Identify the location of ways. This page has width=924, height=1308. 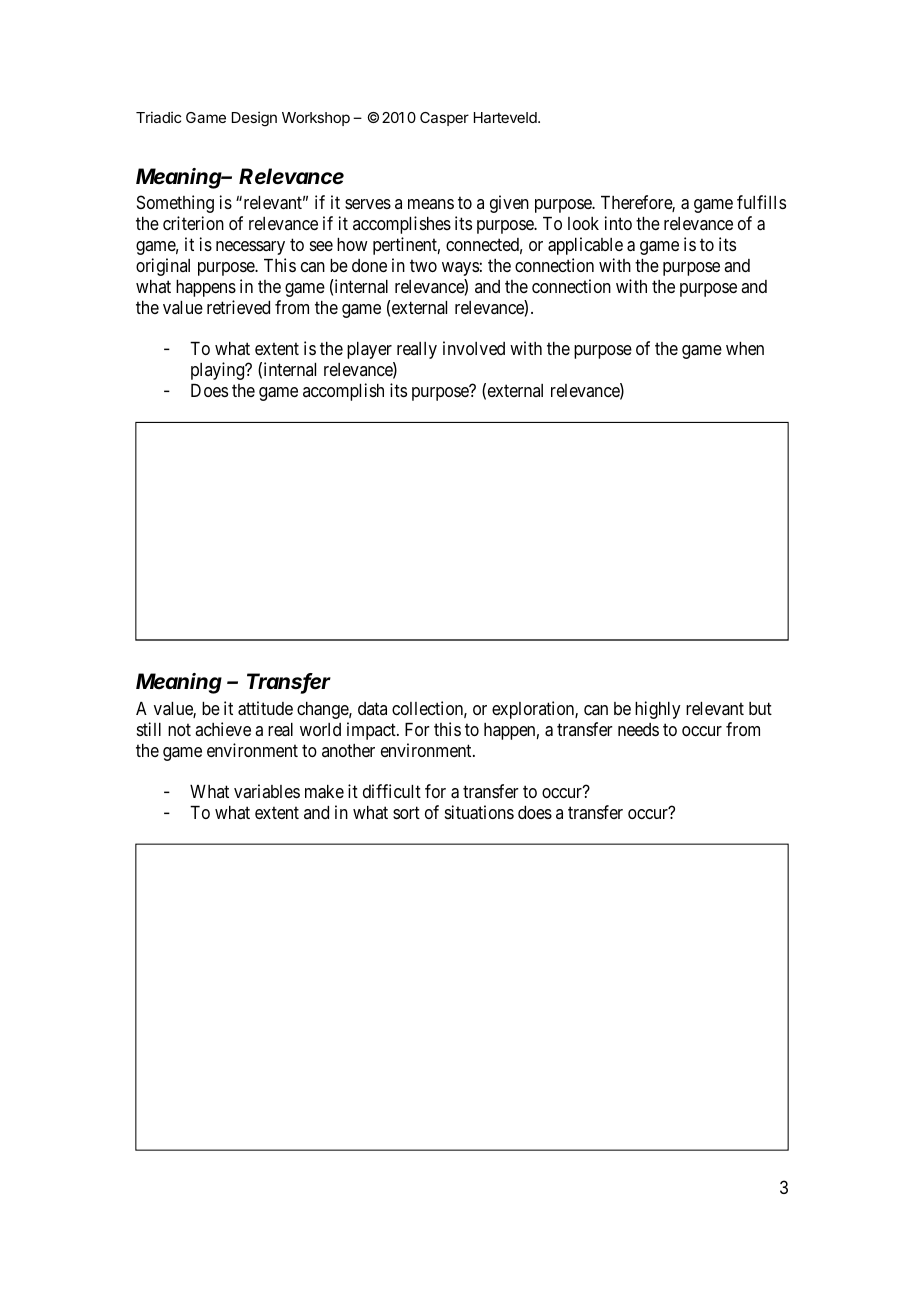
(460, 269).
